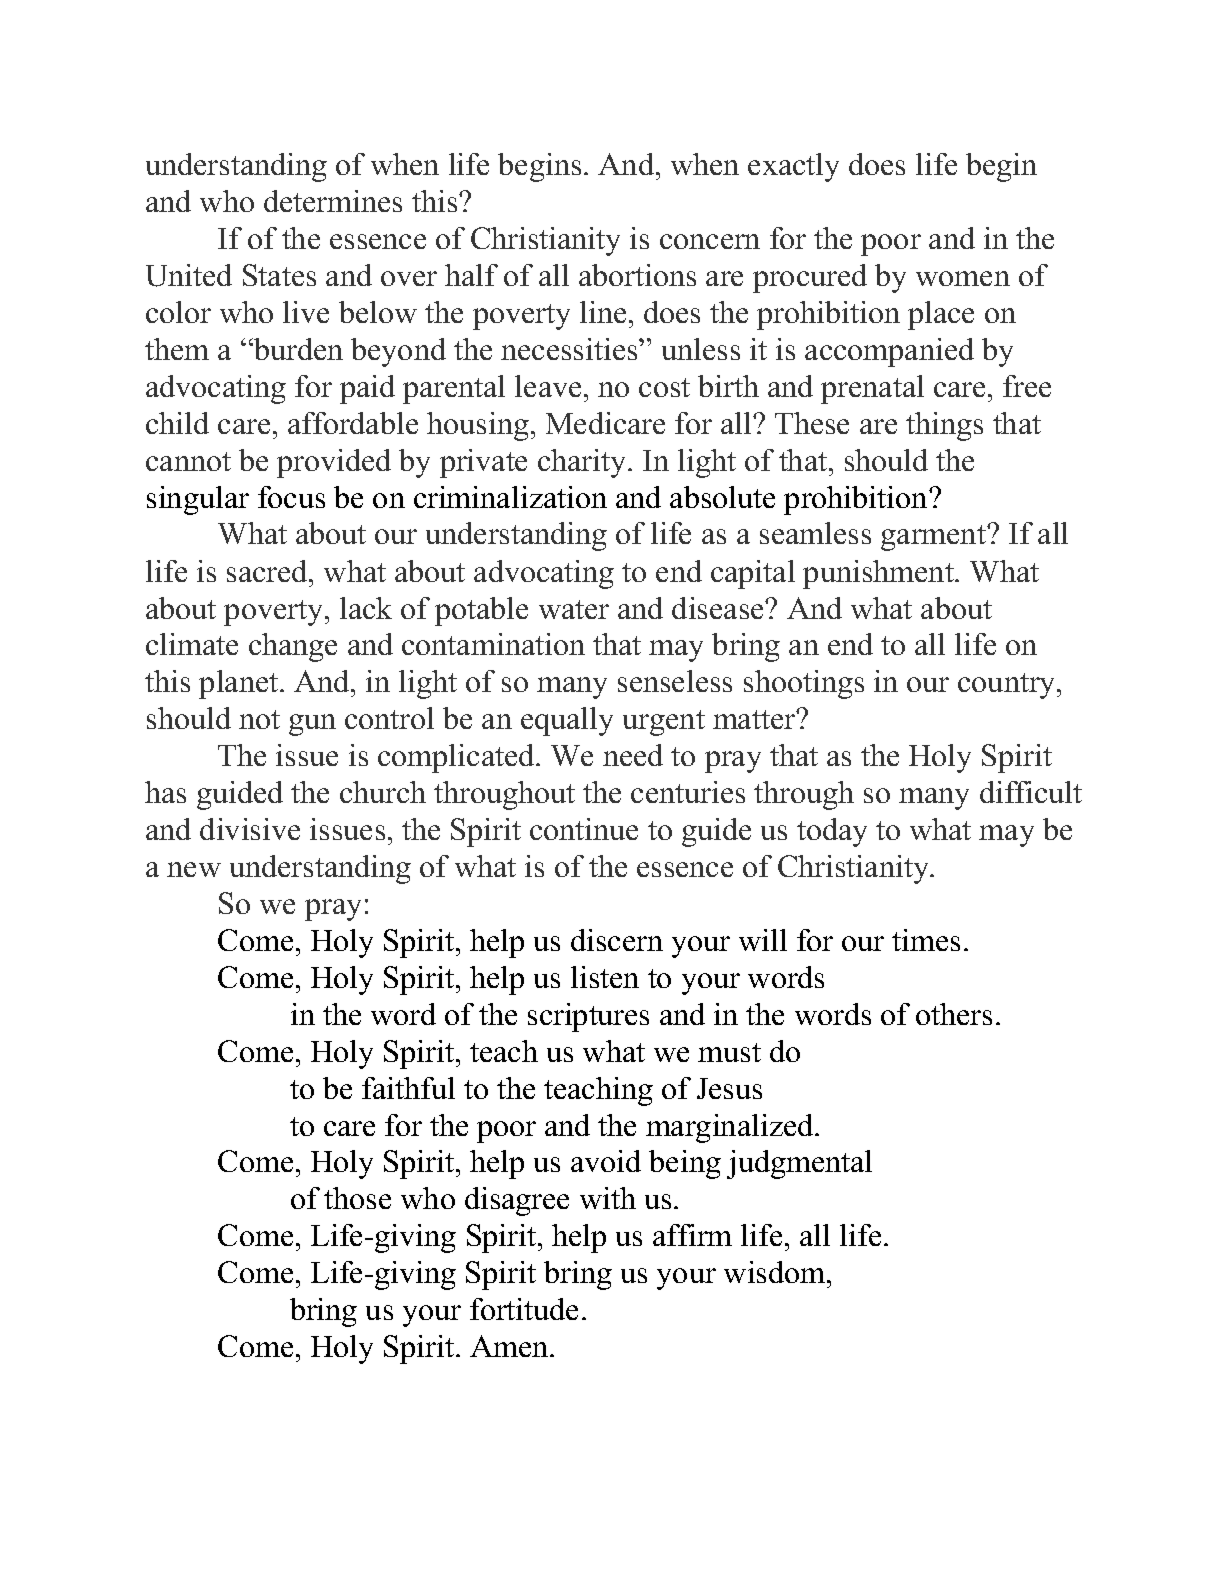 This page has width=1229, height=1590. I want to click on gun, so click(312, 725).
